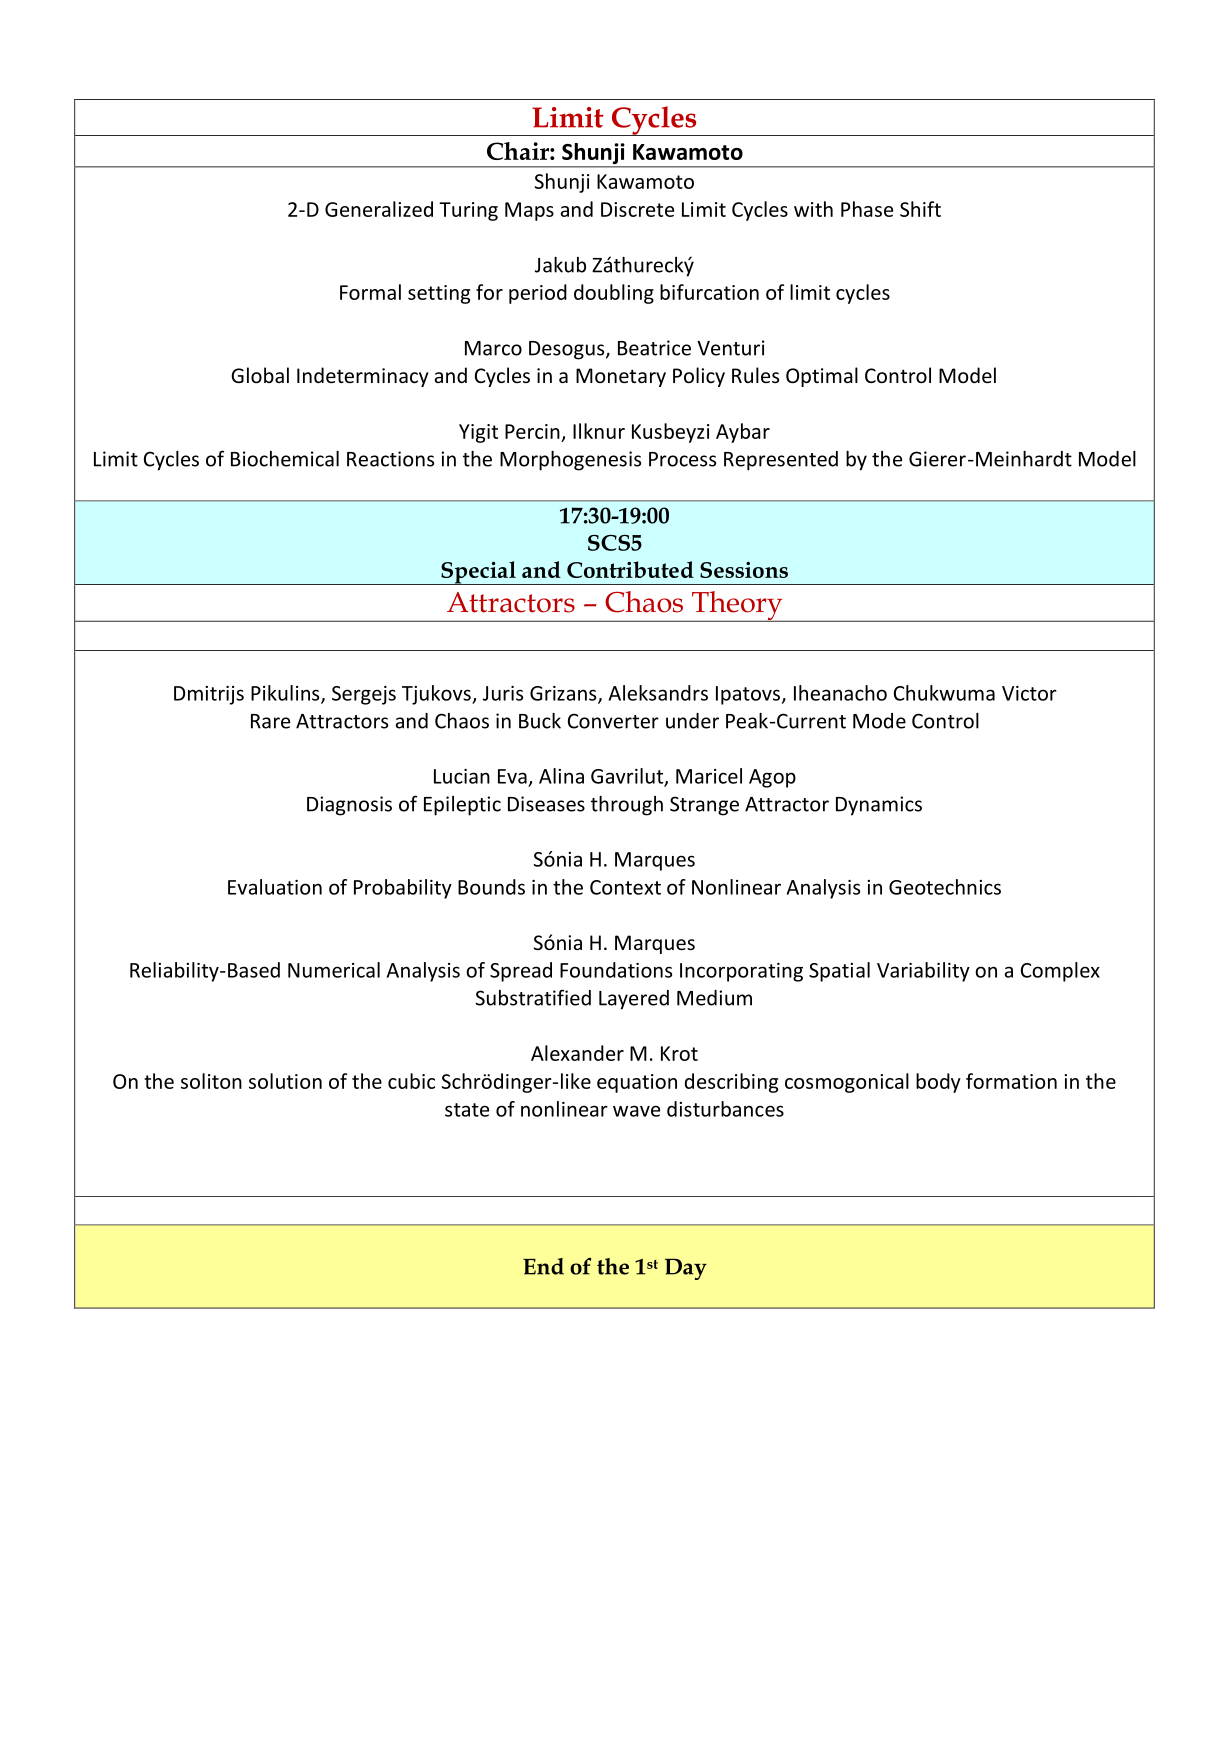 Image resolution: width=1229 pixels, height=1738 pixels. What do you see at coordinates (1029, 693) in the page?
I see `Victor` at bounding box center [1029, 693].
